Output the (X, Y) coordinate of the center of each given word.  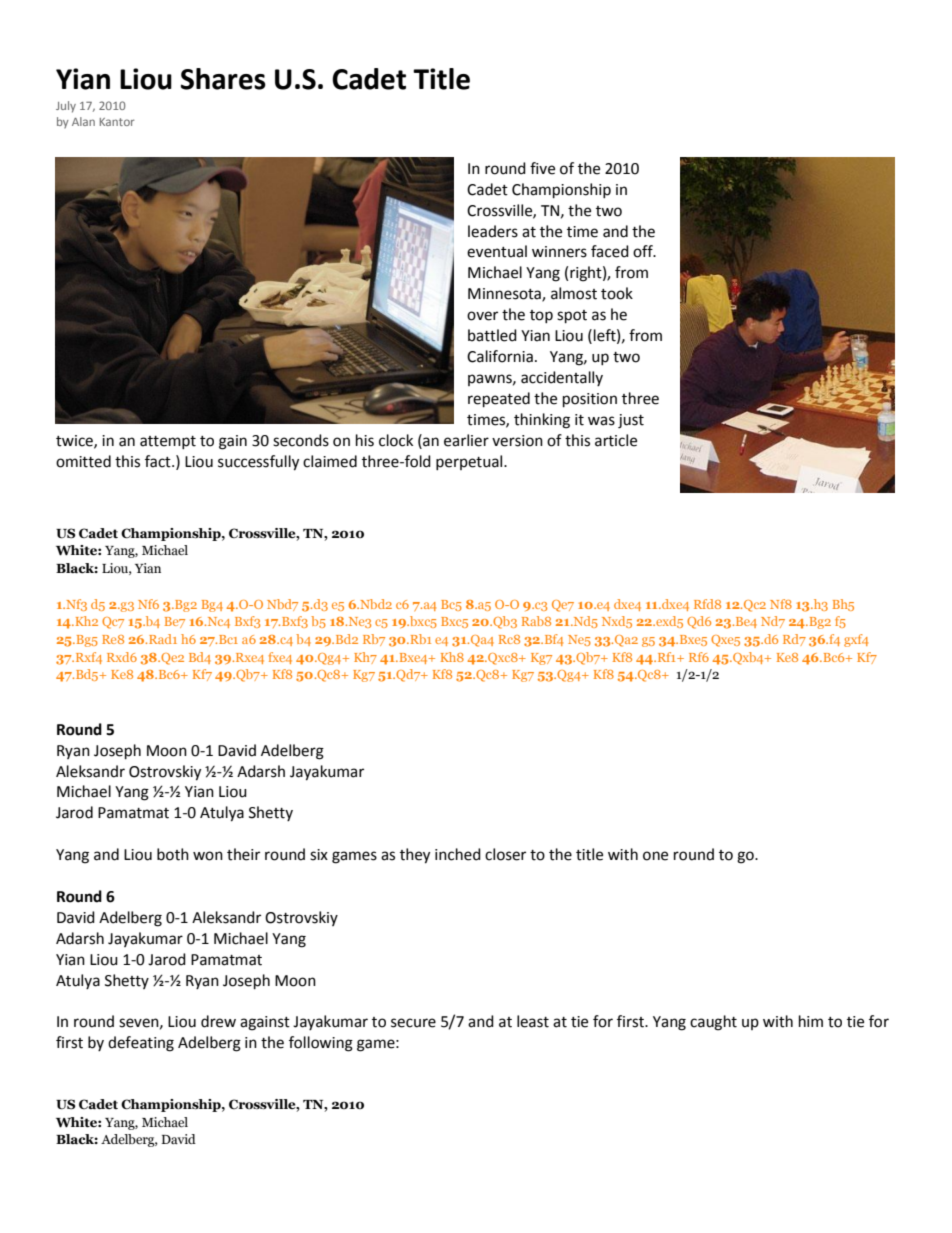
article (616, 440)
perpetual (470, 462)
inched (458, 854)
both (173, 854)
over (482, 316)
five (542, 168)
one (655, 856)
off (644, 251)
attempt (168, 442)
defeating (141, 1044)
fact (159, 461)
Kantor (117, 122)
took (617, 293)
